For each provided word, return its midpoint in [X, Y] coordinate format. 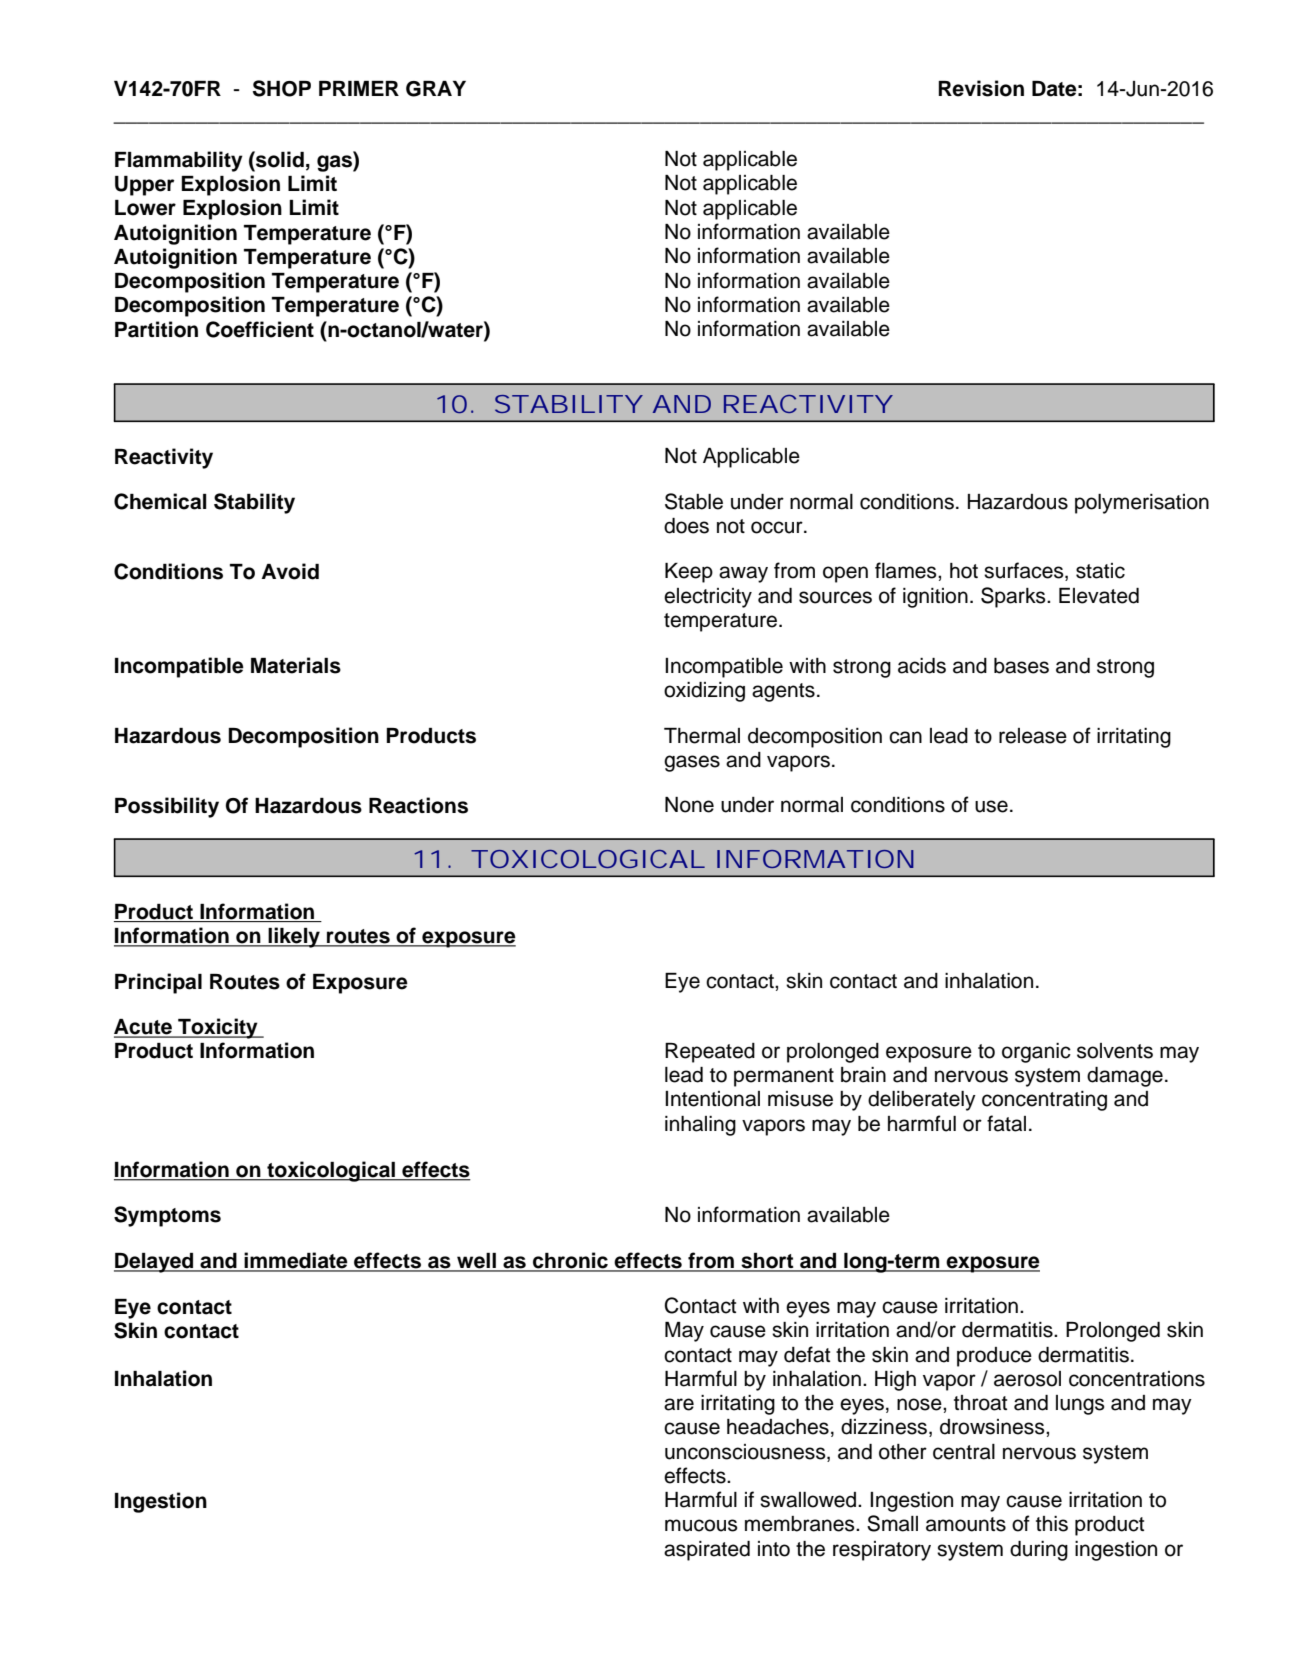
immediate [296, 1261]
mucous [701, 1525]
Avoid [290, 571]
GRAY [436, 89]
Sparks [1014, 597]
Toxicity [218, 1028]
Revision [981, 88]
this [1052, 1524]
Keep [689, 573]
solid [279, 159]
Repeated [710, 1053]
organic [1036, 1053]
